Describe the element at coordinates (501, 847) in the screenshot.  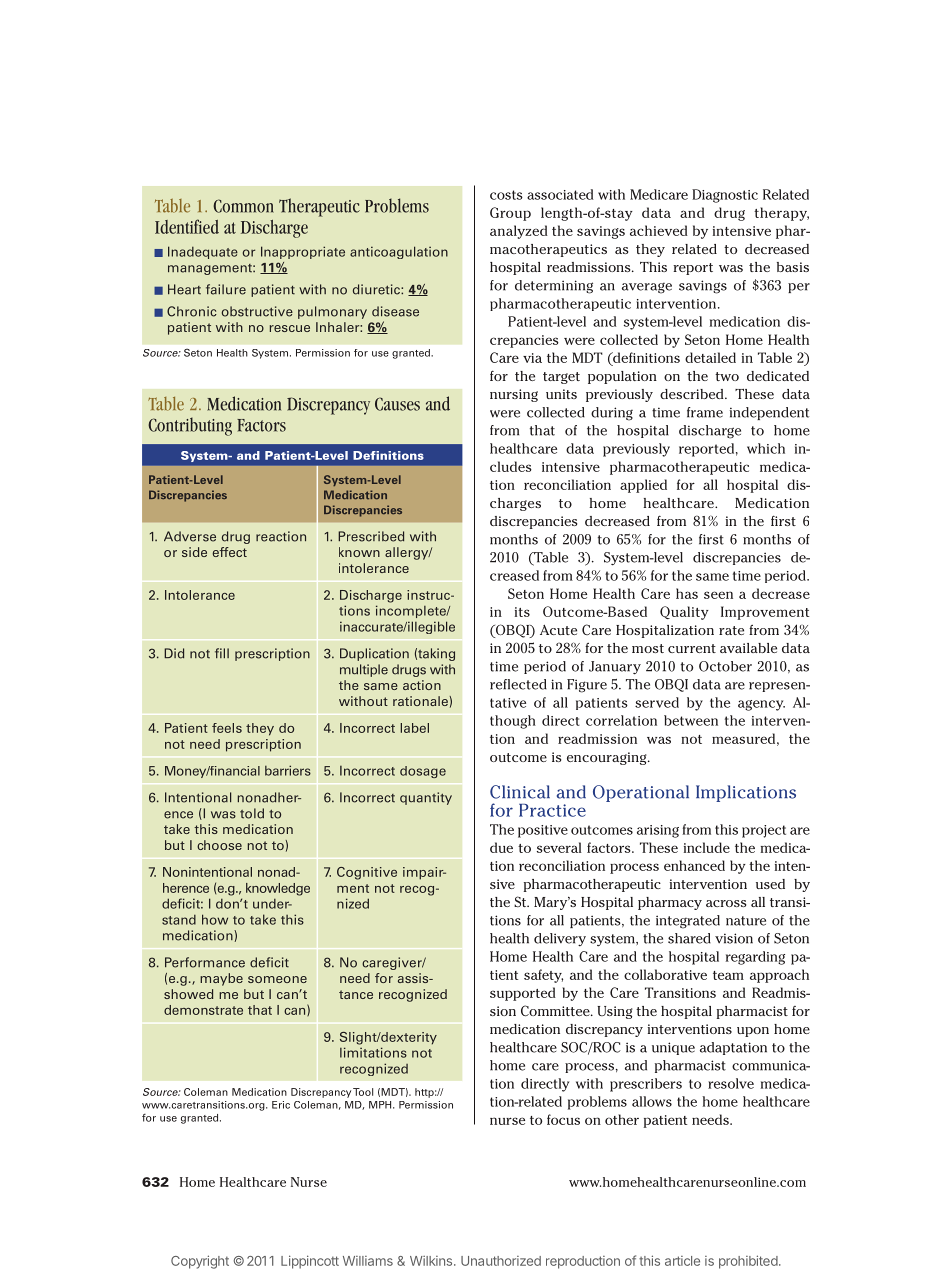
I see `due` at that location.
